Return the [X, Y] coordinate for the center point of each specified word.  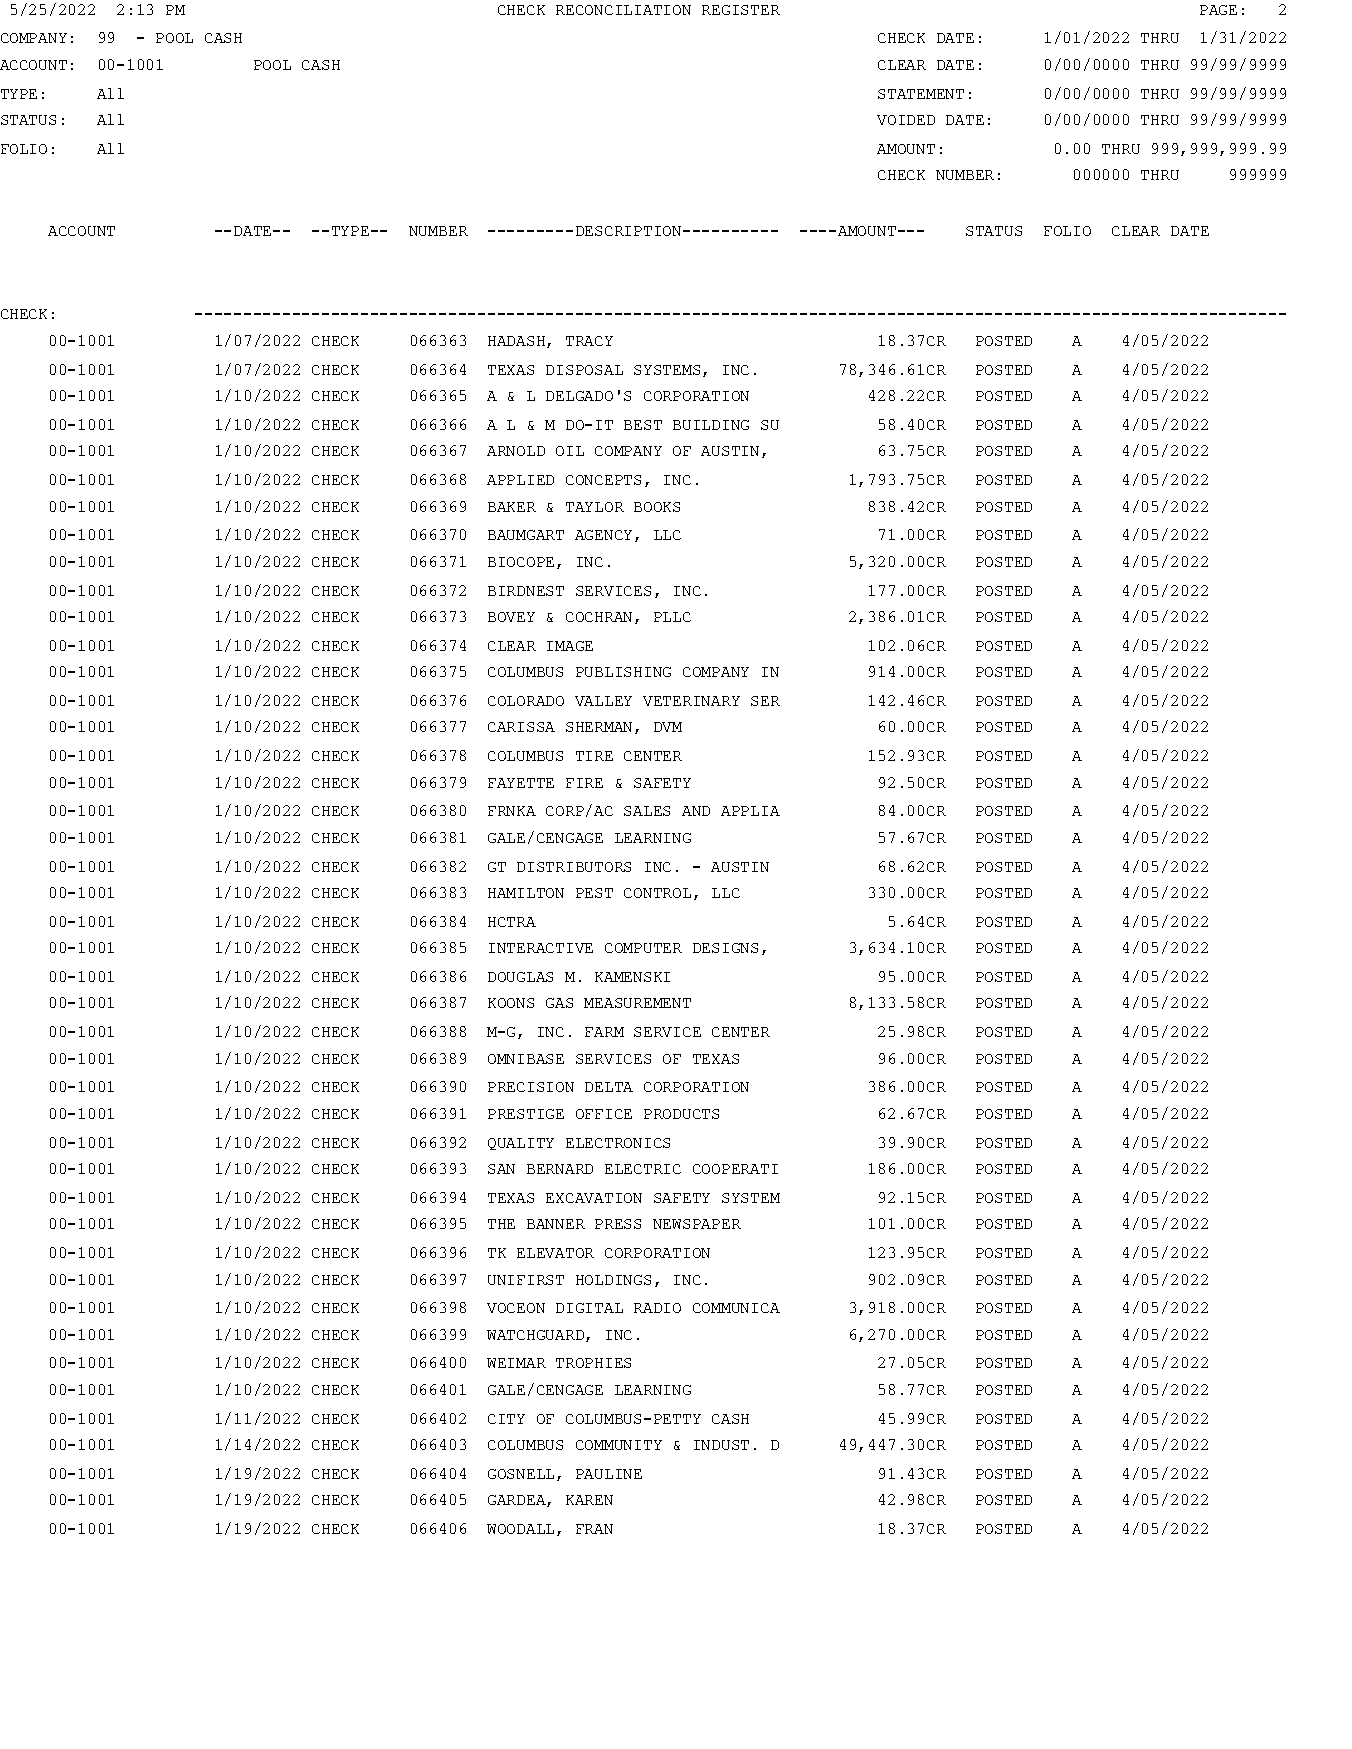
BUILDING [711, 425]
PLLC [672, 617]
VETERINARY [691, 701]
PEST [594, 893]
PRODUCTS [681, 1114]
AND [696, 811]
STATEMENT [921, 94]
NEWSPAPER [697, 1224]
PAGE [1218, 10]
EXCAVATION [594, 1198]
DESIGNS [725, 948]
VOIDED [906, 120]
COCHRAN [601, 618]
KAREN [589, 1500]
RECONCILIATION [623, 10]
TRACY [589, 341]
